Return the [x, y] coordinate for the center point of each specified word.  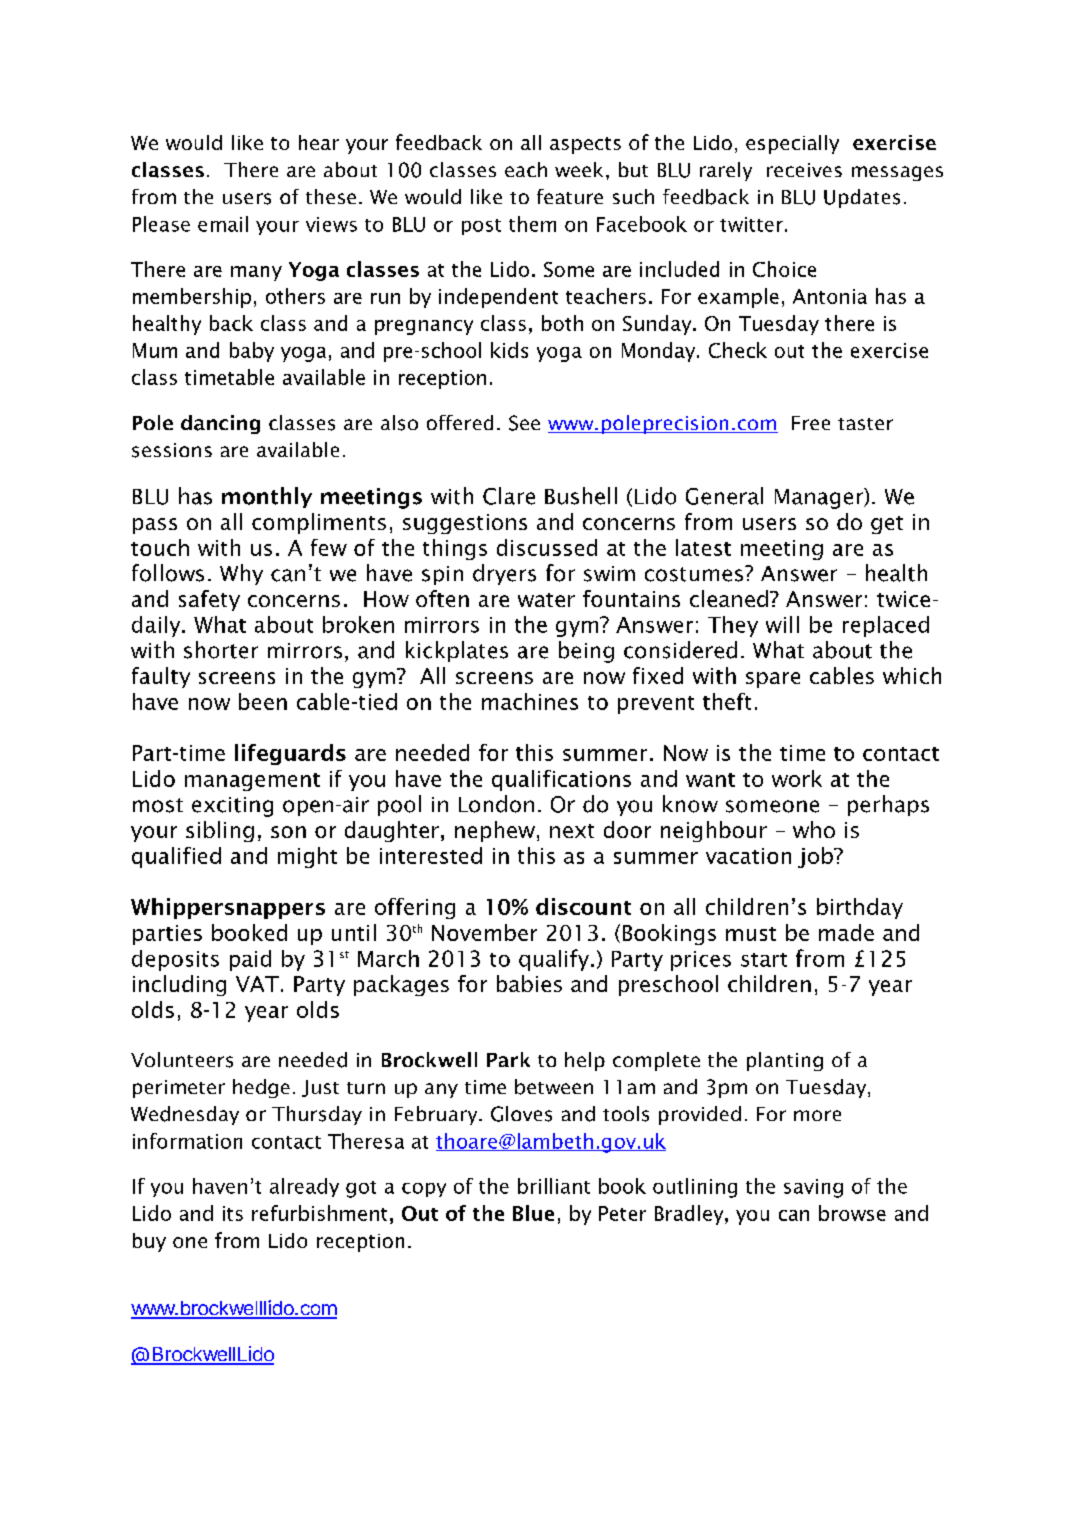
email [223, 224]
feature [570, 196]
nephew [495, 831]
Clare [509, 496]
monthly [267, 497]
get [887, 525]
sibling [220, 831]
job [816, 857]
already [304, 1187]
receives [804, 170]
